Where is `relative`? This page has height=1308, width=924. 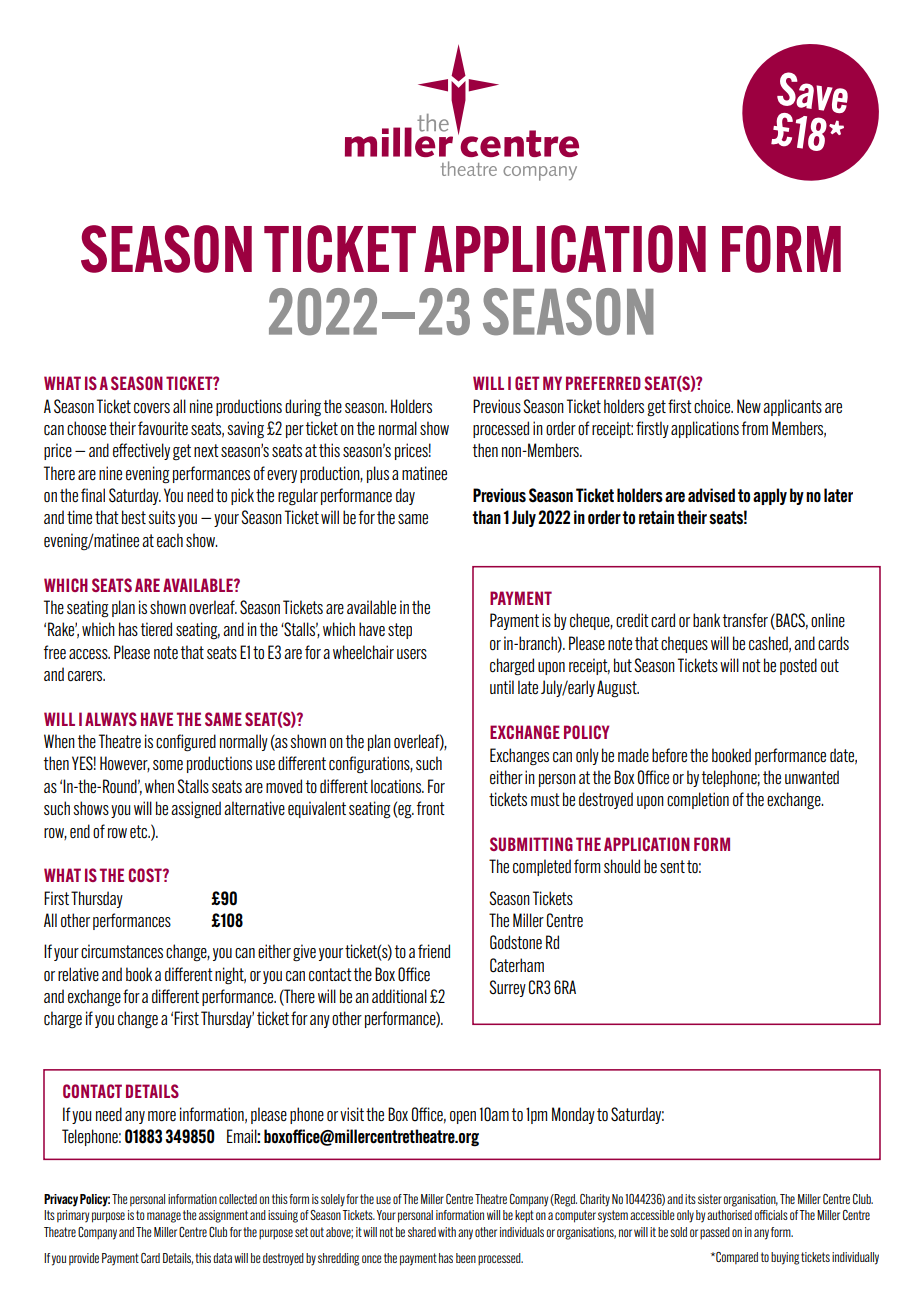
relative is located at coordinates (78, 974).
